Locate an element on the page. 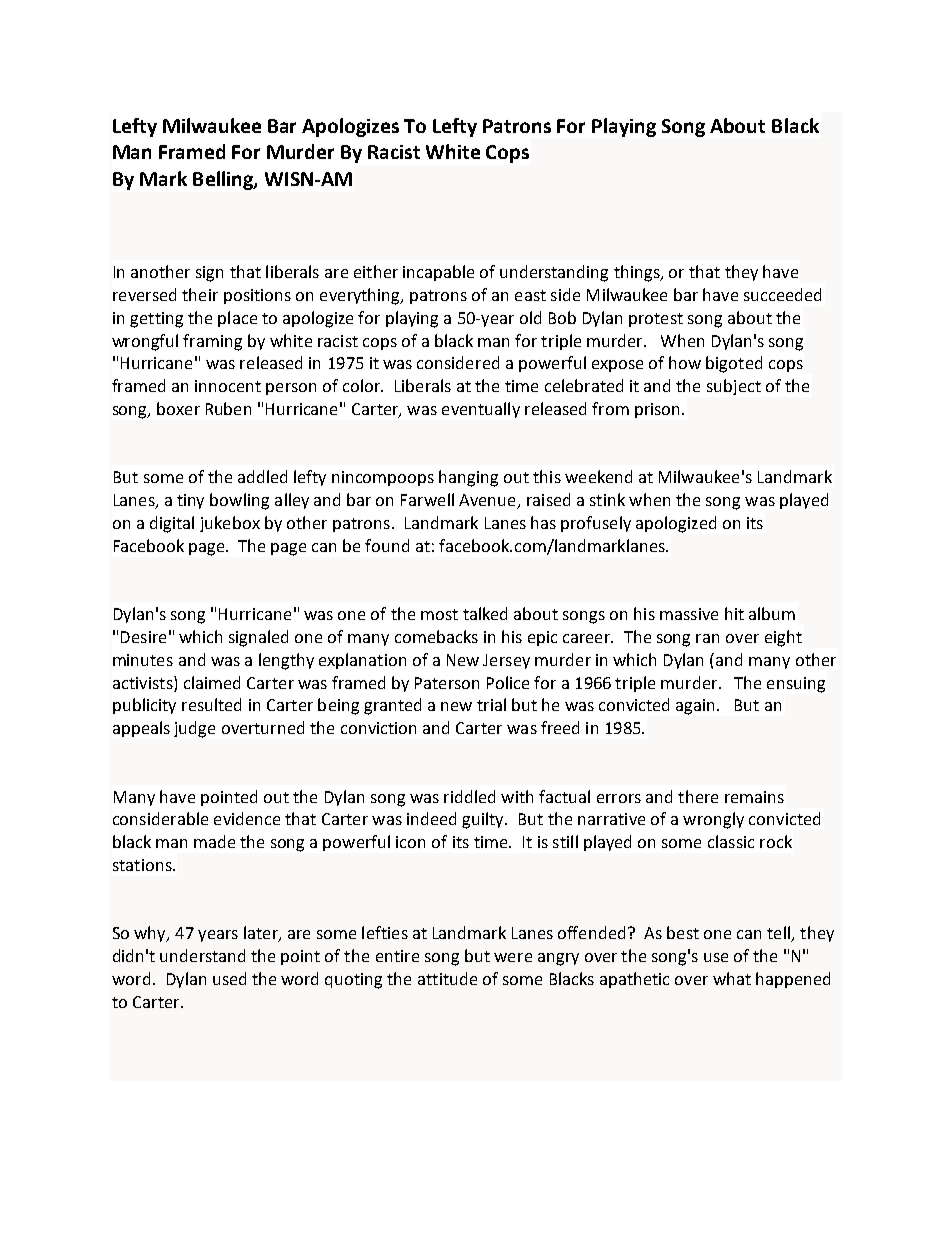  Desire is located at coordinates (143, 637).
